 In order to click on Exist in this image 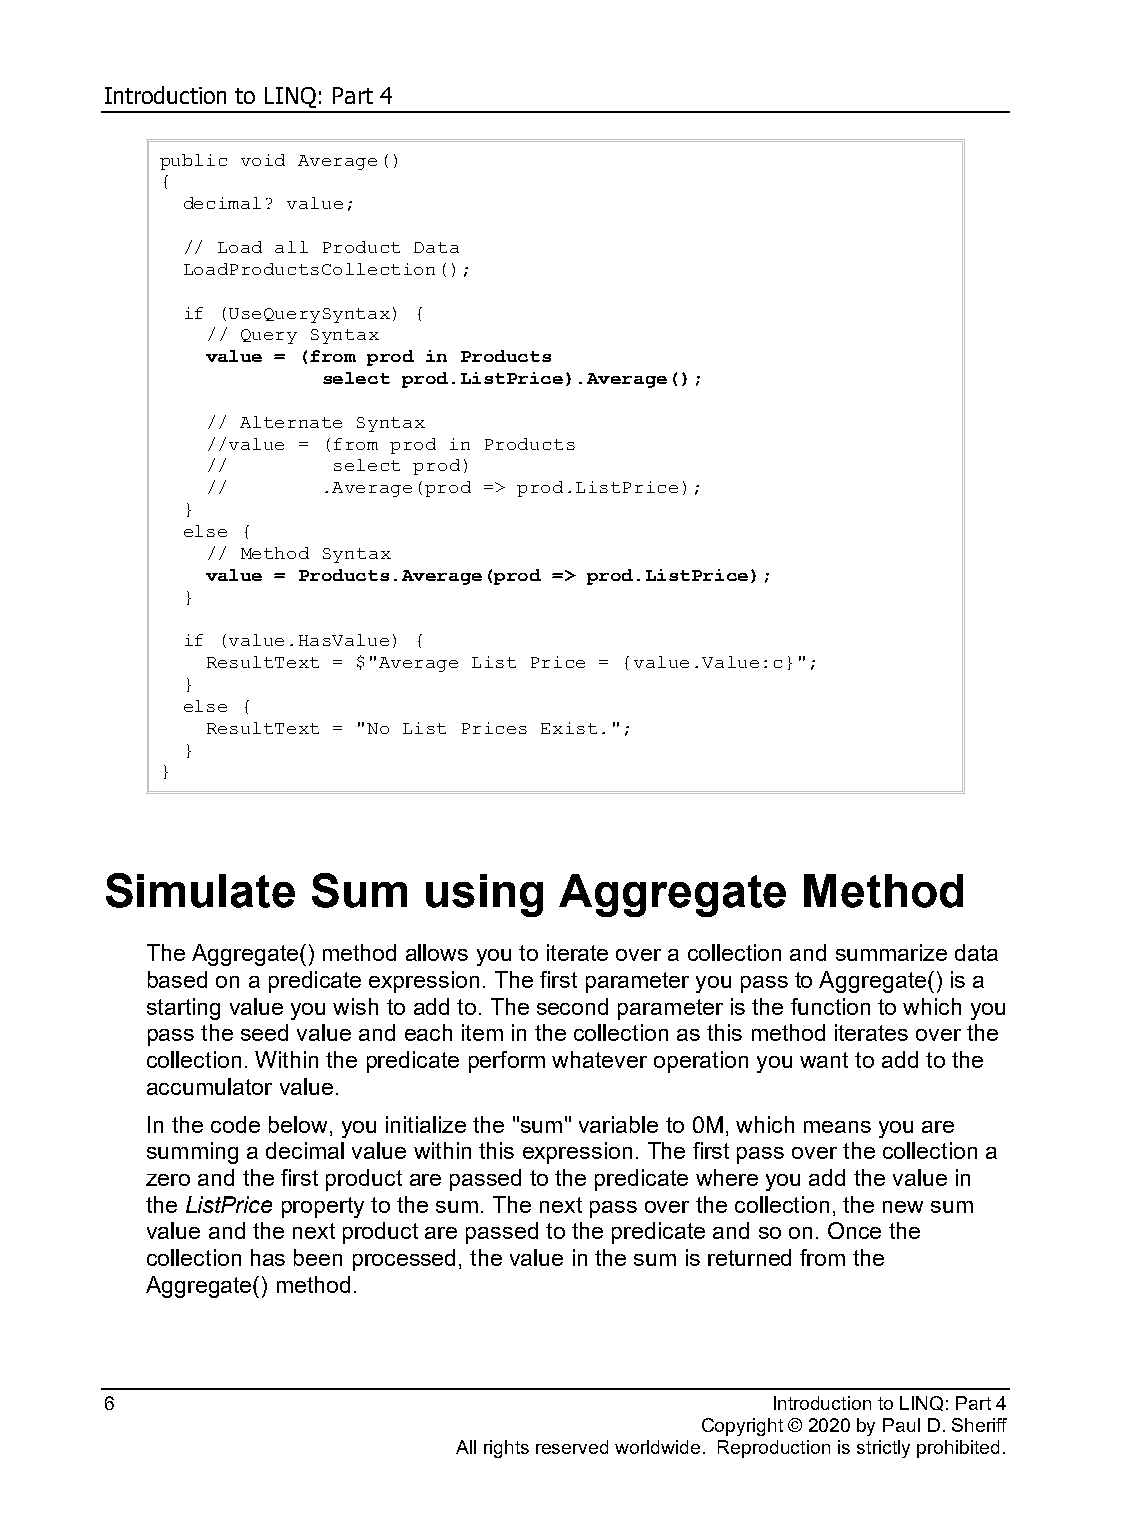, I will do `click(569, 728)`.
